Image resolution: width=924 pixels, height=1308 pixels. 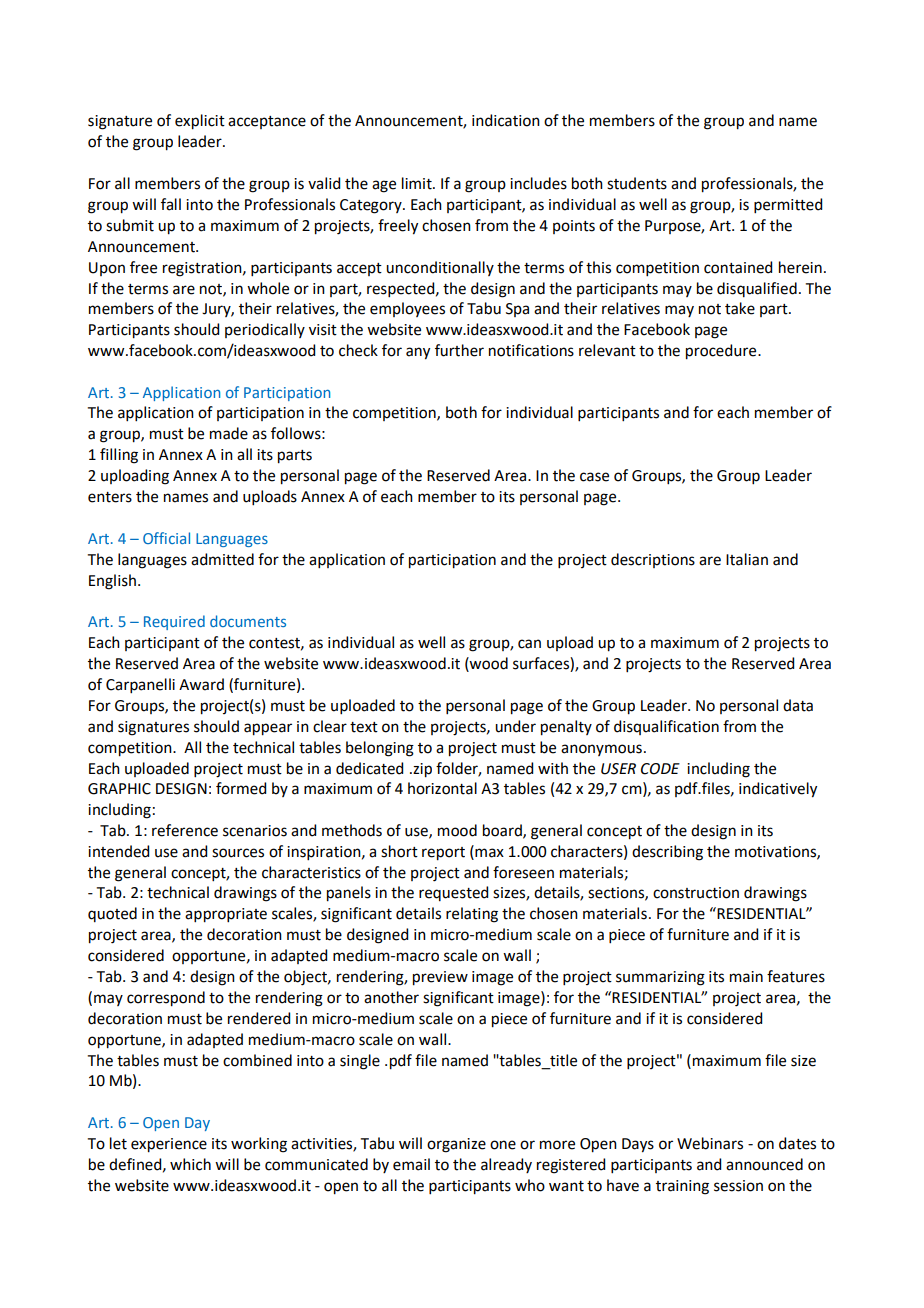 I want to click on which, so click(x=190, y=1164).
